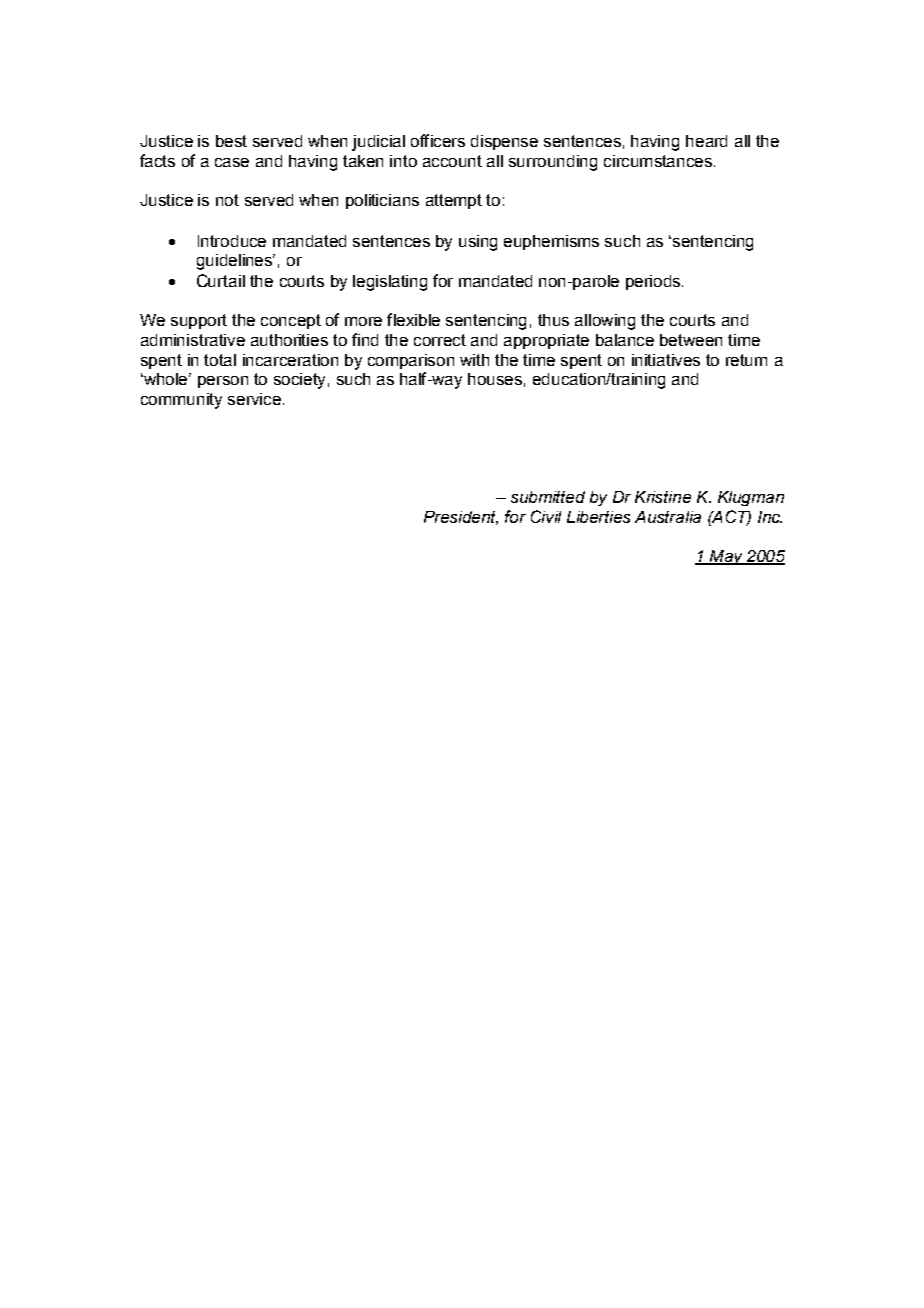 This page has width=924, height=1308. Describe the element at coordinates (546, 516) in the page. I see `Civil` at that location.
